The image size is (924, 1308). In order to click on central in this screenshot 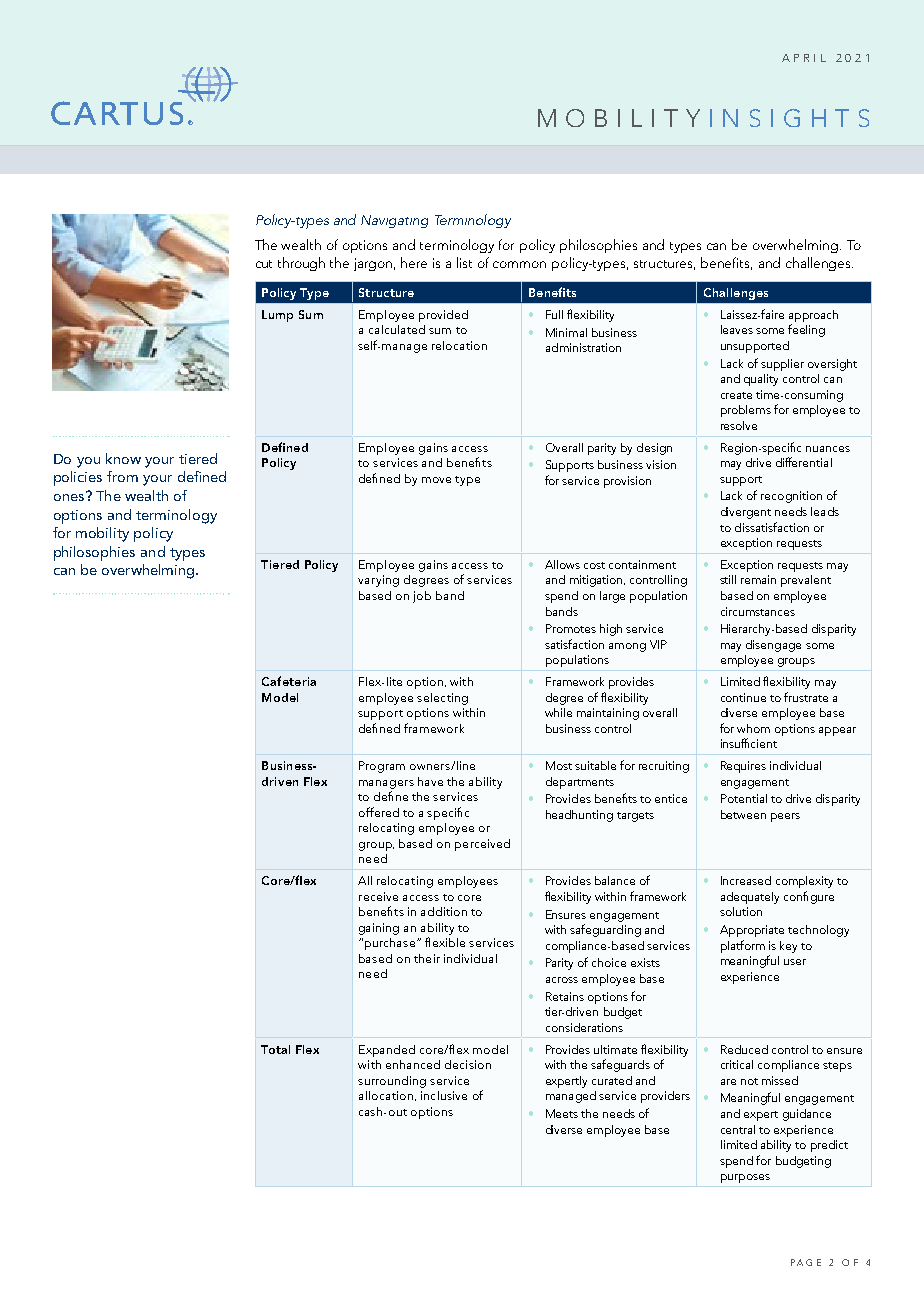, I will do `click(738, 1129)`.
